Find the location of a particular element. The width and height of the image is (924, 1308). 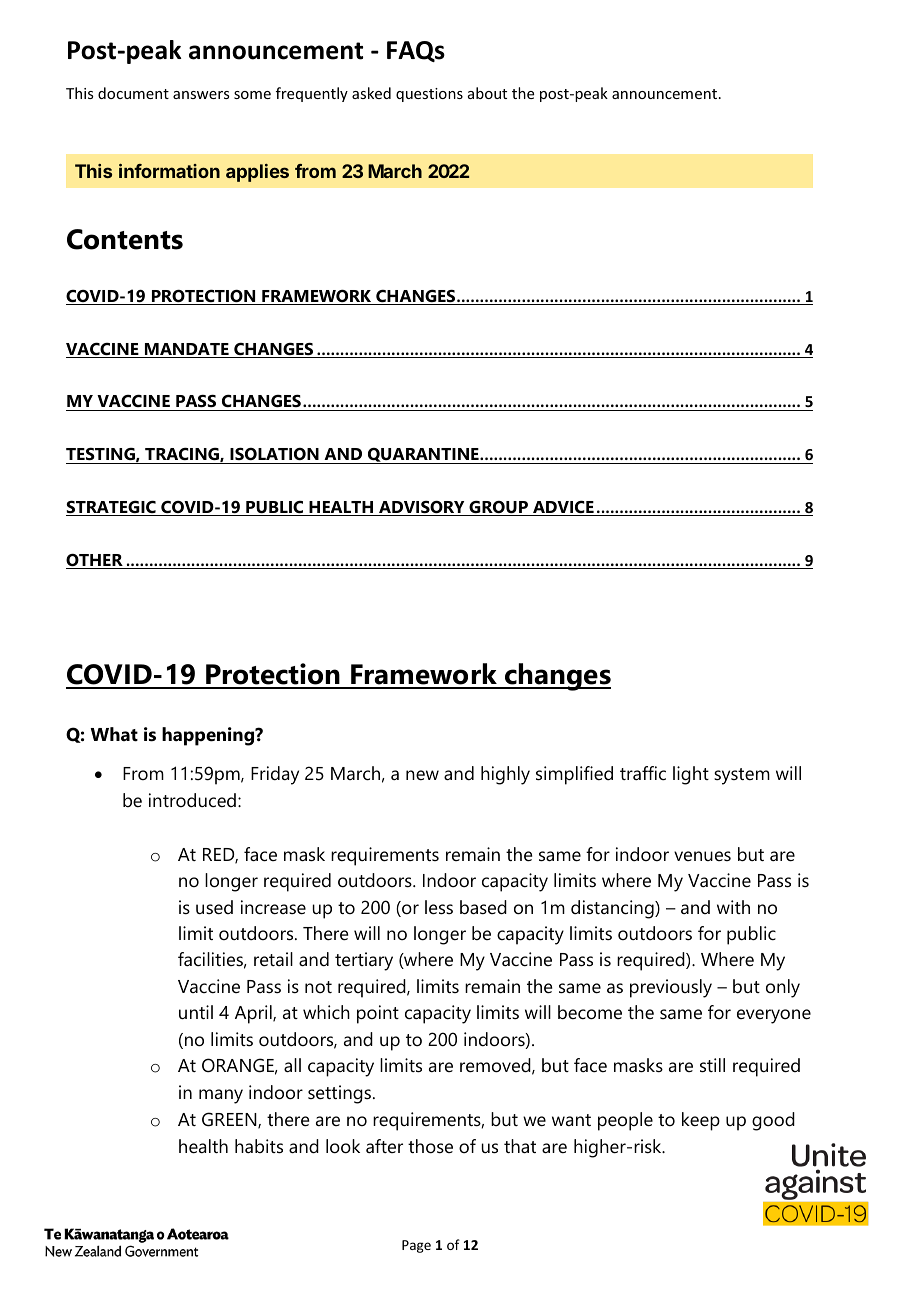

about is located at coordinates (487, 93).
